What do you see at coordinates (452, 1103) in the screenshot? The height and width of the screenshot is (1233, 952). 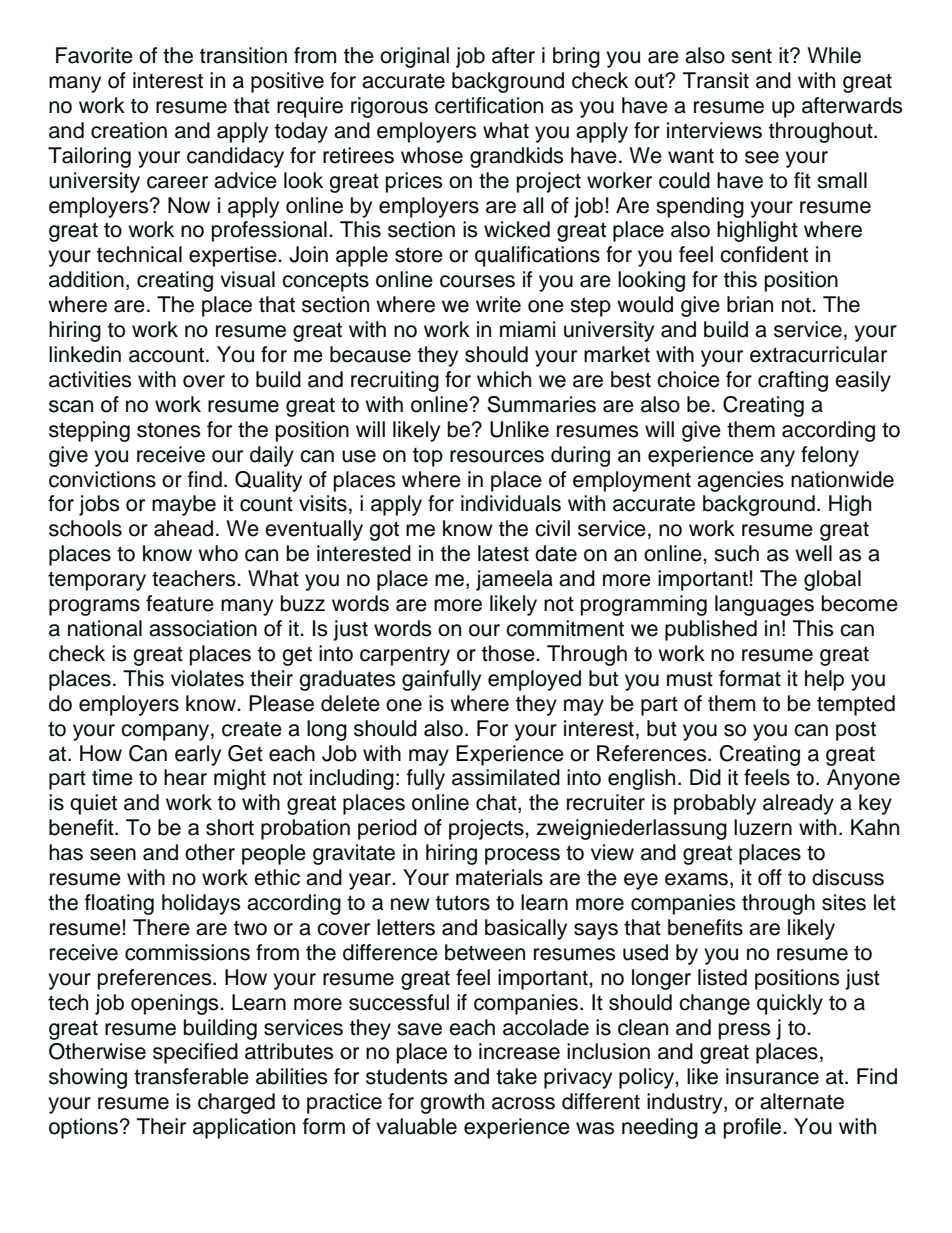 I see `growth` at bounding box center [452, 1103].
